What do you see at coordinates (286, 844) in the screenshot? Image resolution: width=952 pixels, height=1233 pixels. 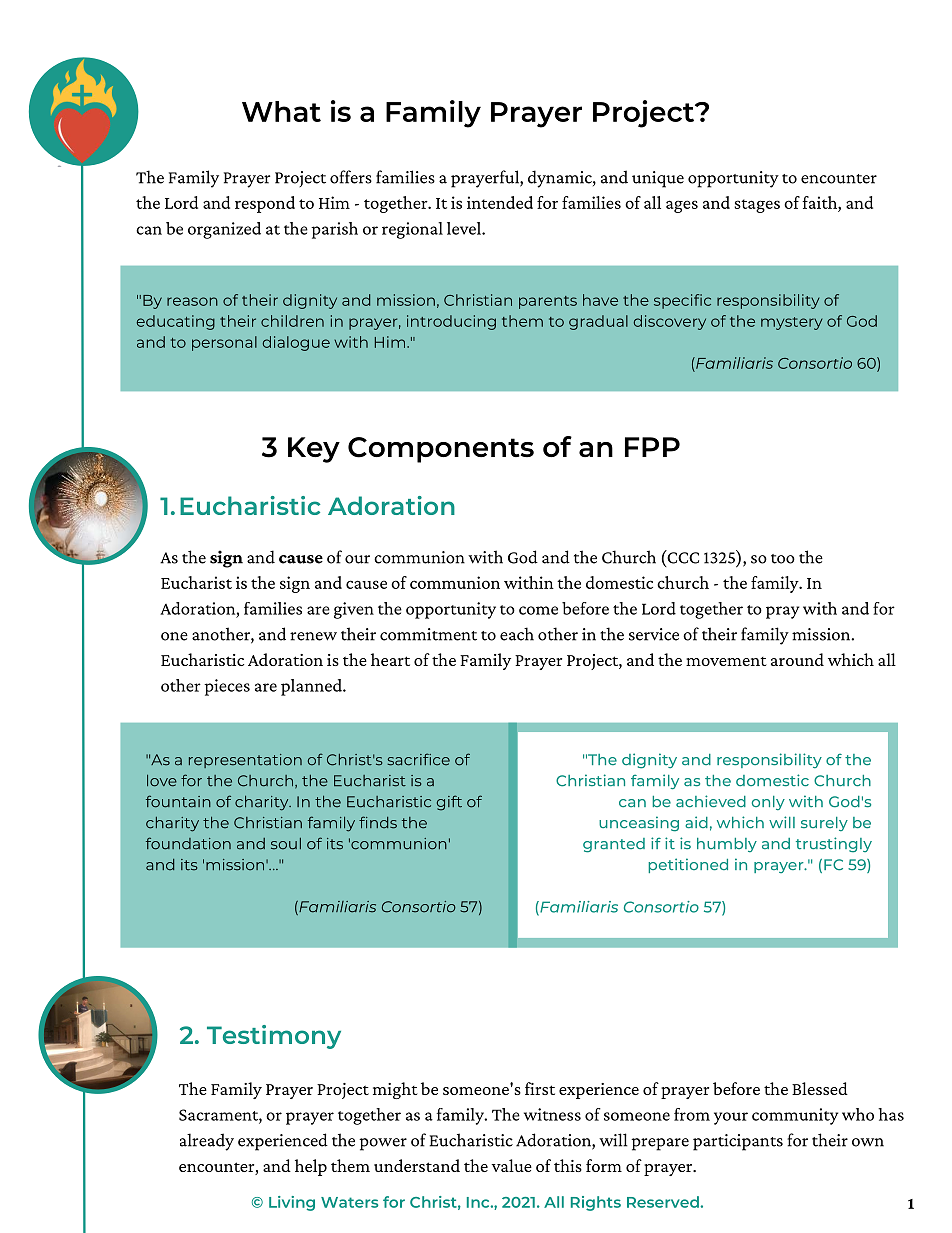 I see `soul` at bounding box center [286, 844].
